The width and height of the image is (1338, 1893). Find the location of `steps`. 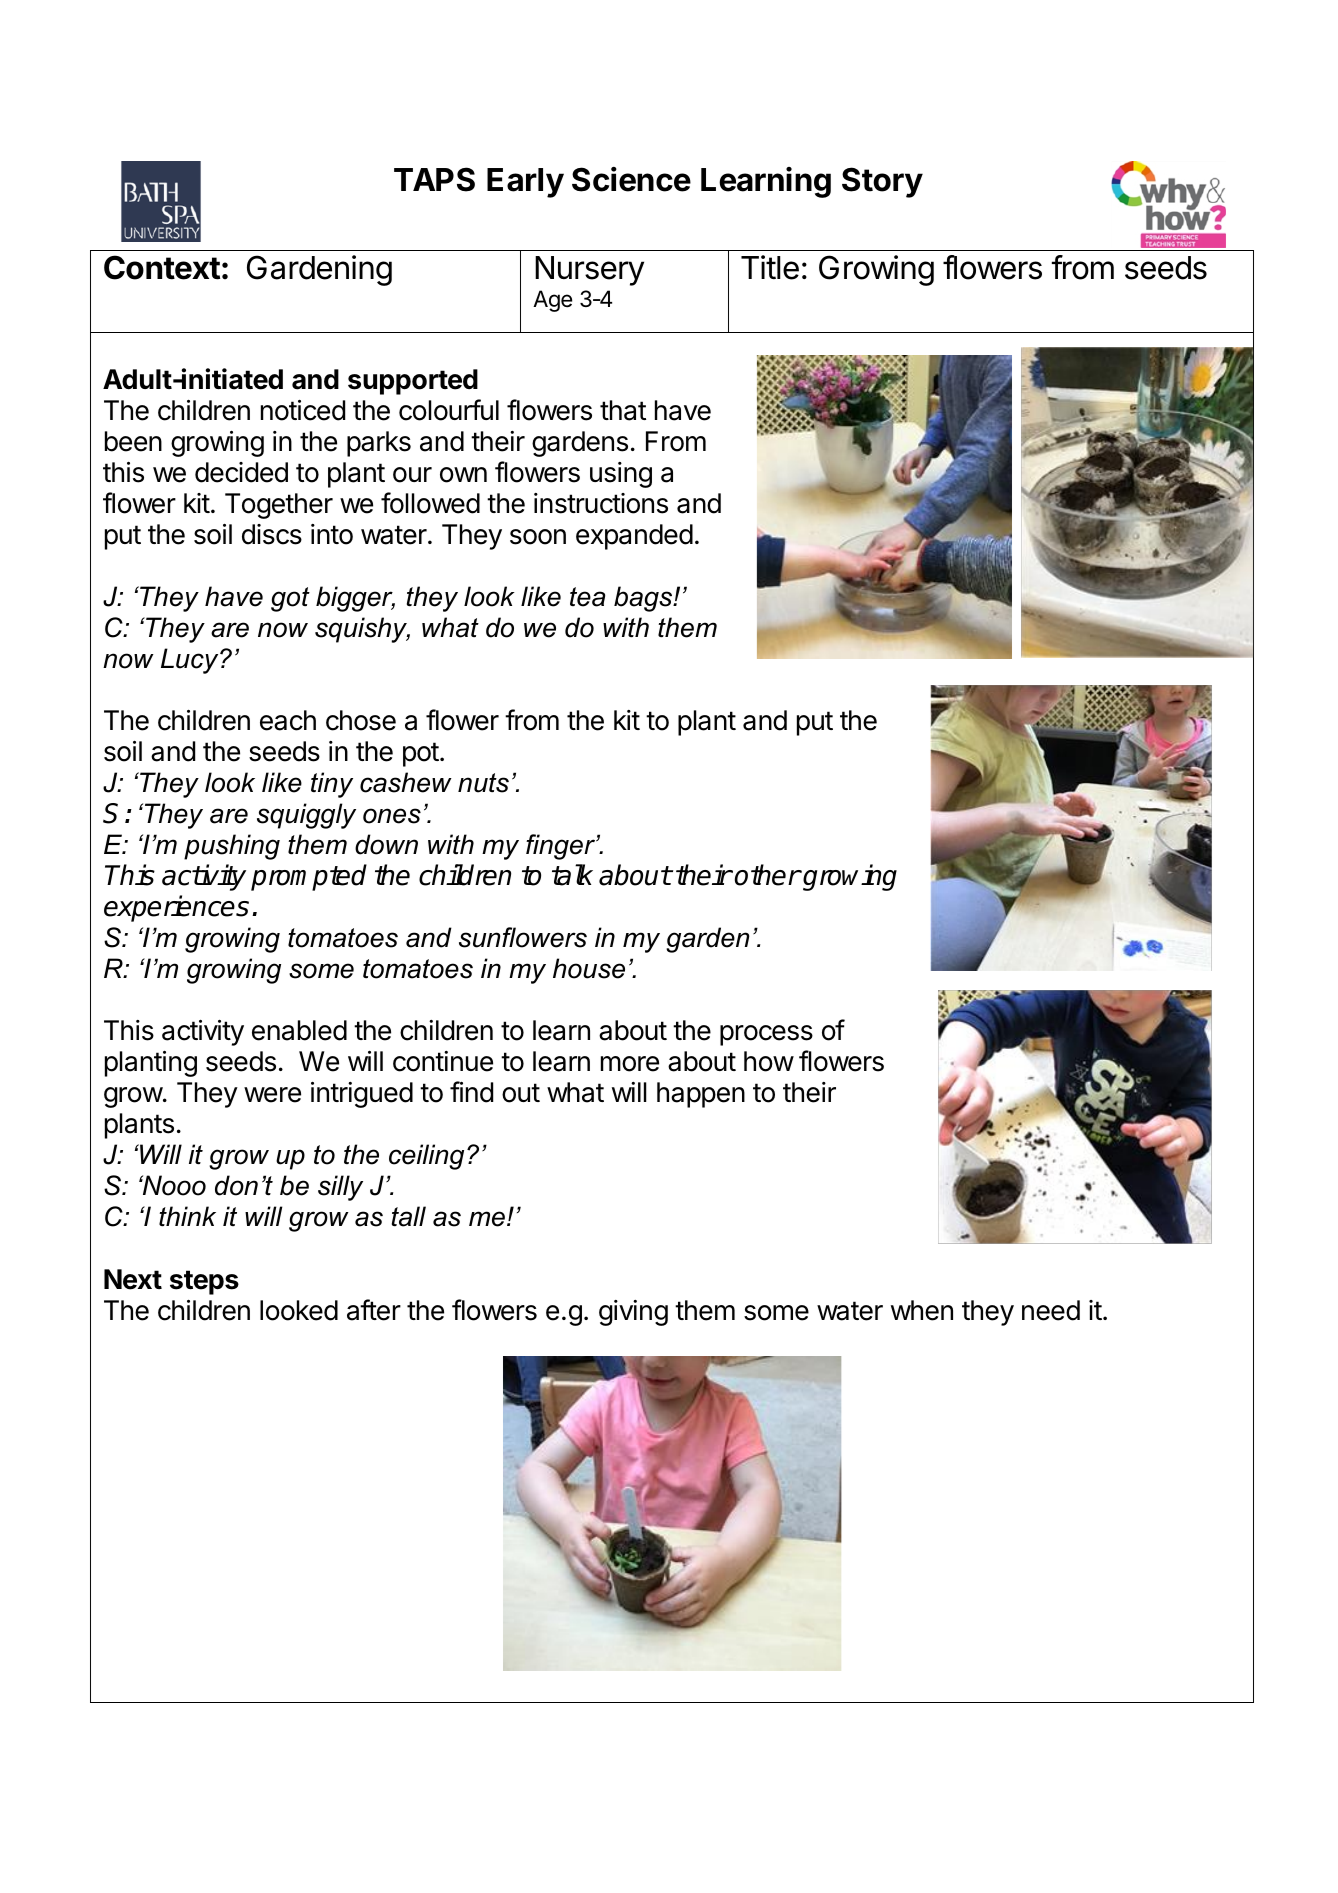

steps is located at coordinates (204, 1282).
